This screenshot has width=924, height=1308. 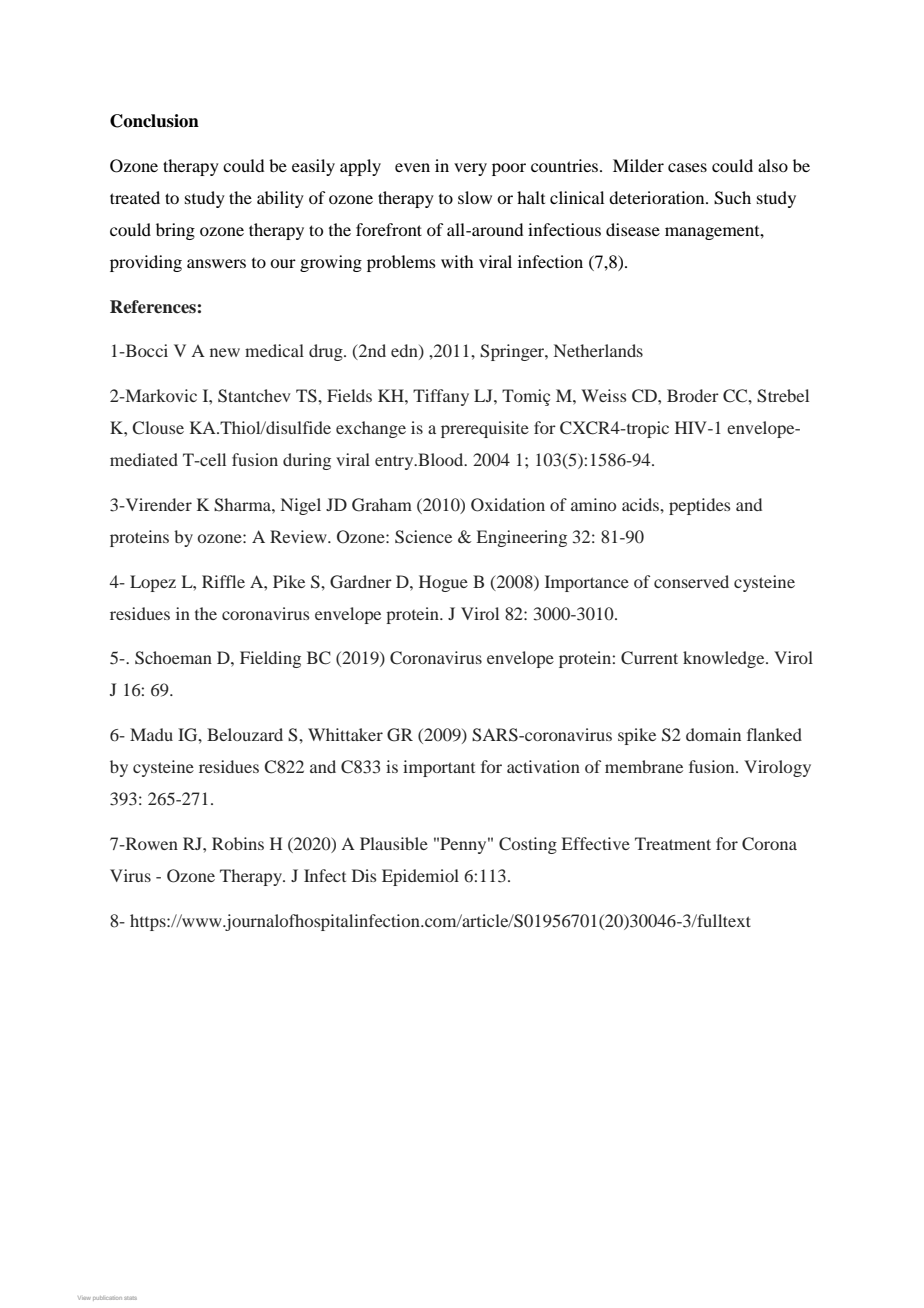 What do you see at coordinates (412, 167) in the screenshot?
I see `even` at bounding box center [412, 167].
